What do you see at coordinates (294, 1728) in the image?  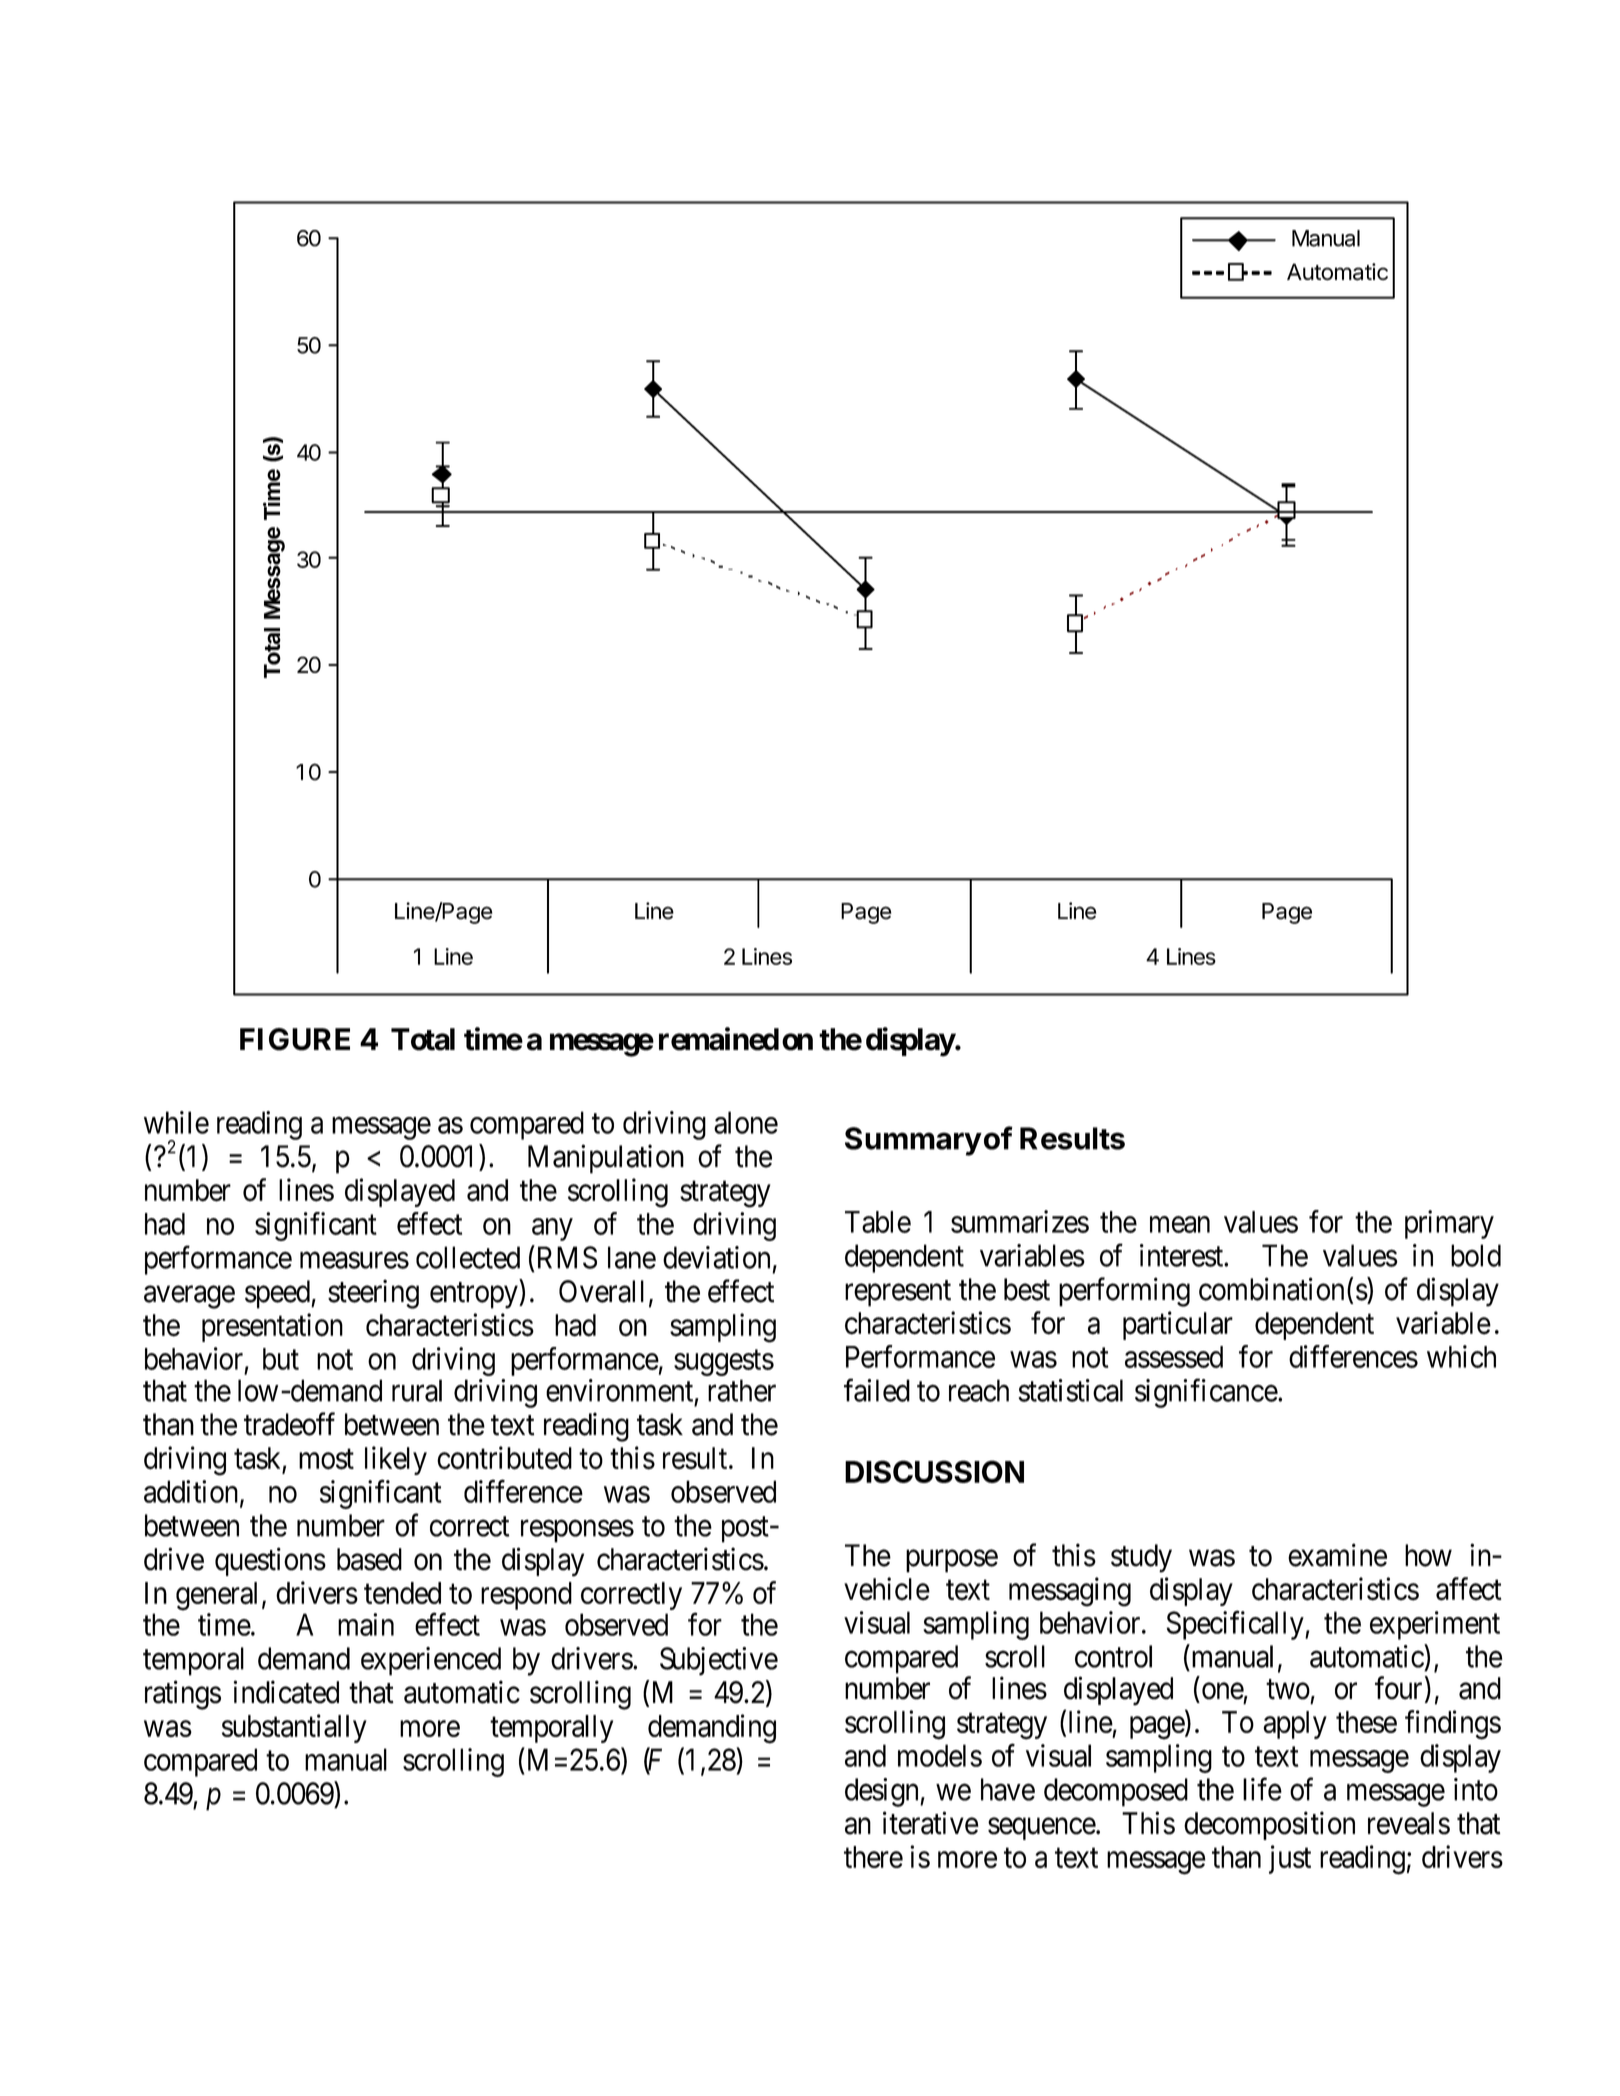 I see `substantially` at bounding box center [294, 1728].
